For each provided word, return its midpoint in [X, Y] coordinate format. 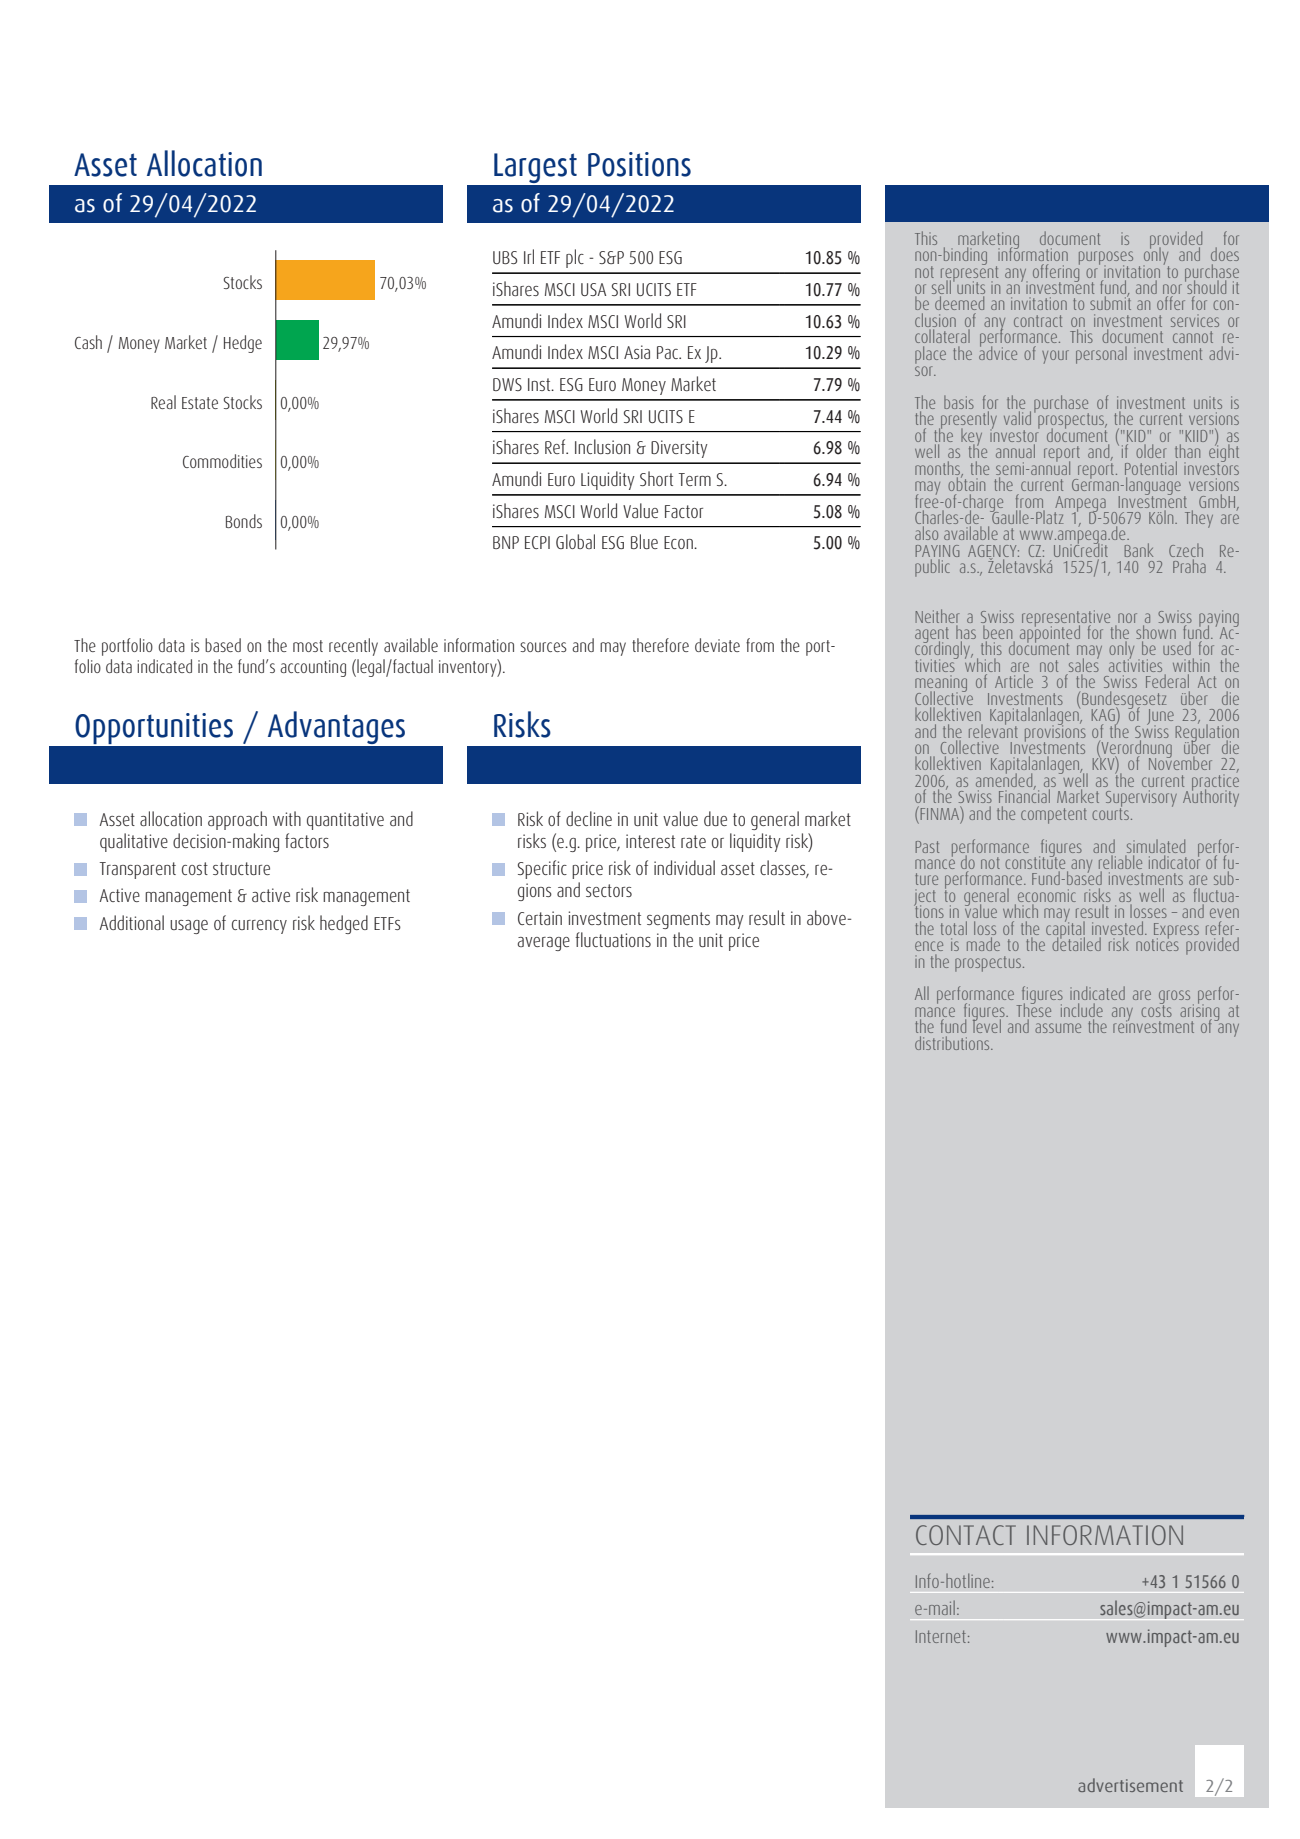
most [308, 646]
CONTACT [966, 1535]
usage [189, 927]
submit [1110, 302]
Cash [88, 342]
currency [259, 927]
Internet [941, 1636]
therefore [660, 645]
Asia [637, 352]
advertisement [1130, 1785]
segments [678, 920]
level [987, 1025]
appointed [1050, 634]
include [1082, 1010]
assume [1058, 1028]
